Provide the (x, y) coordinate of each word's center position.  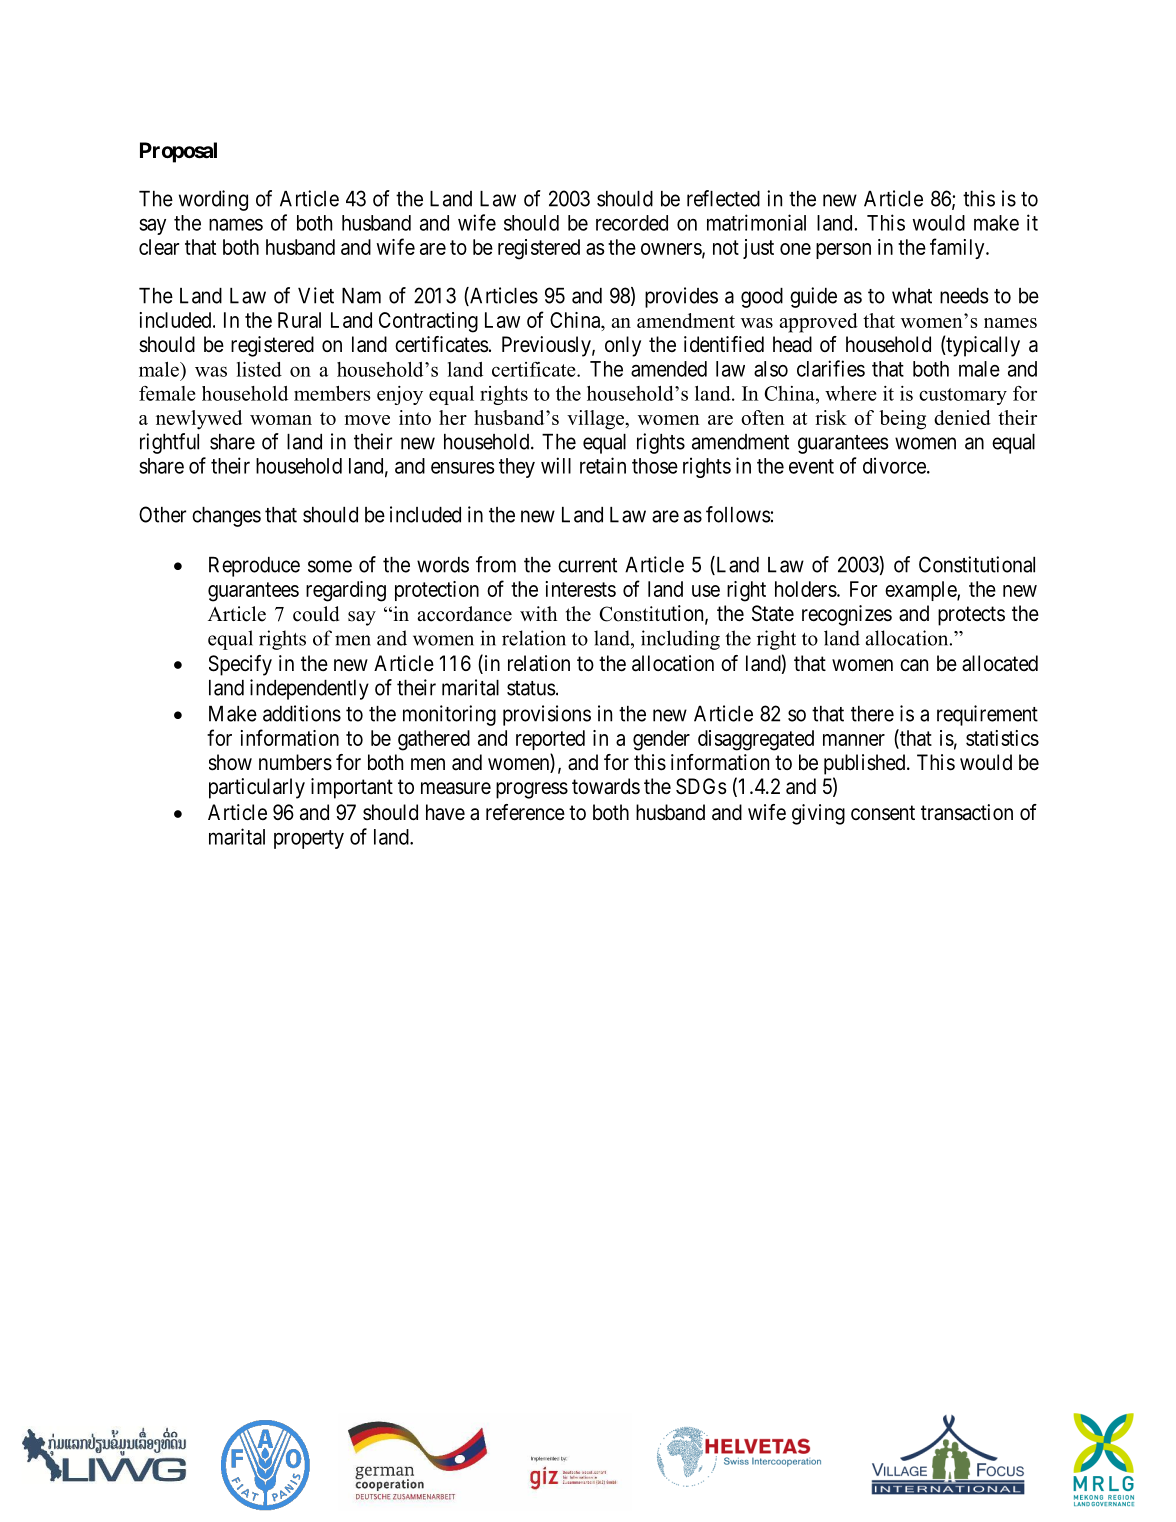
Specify (240, 665)
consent (883, 813)
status (531, 688)
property (309, 839)
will (556, 465)
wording (213, 200)
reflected (723, 198)
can (914, 665)
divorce (894, 465)
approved (818, 323)
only (623, 346)
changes (226, 517)
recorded (632, 223)
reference (525, 812)
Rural (299, 320)
